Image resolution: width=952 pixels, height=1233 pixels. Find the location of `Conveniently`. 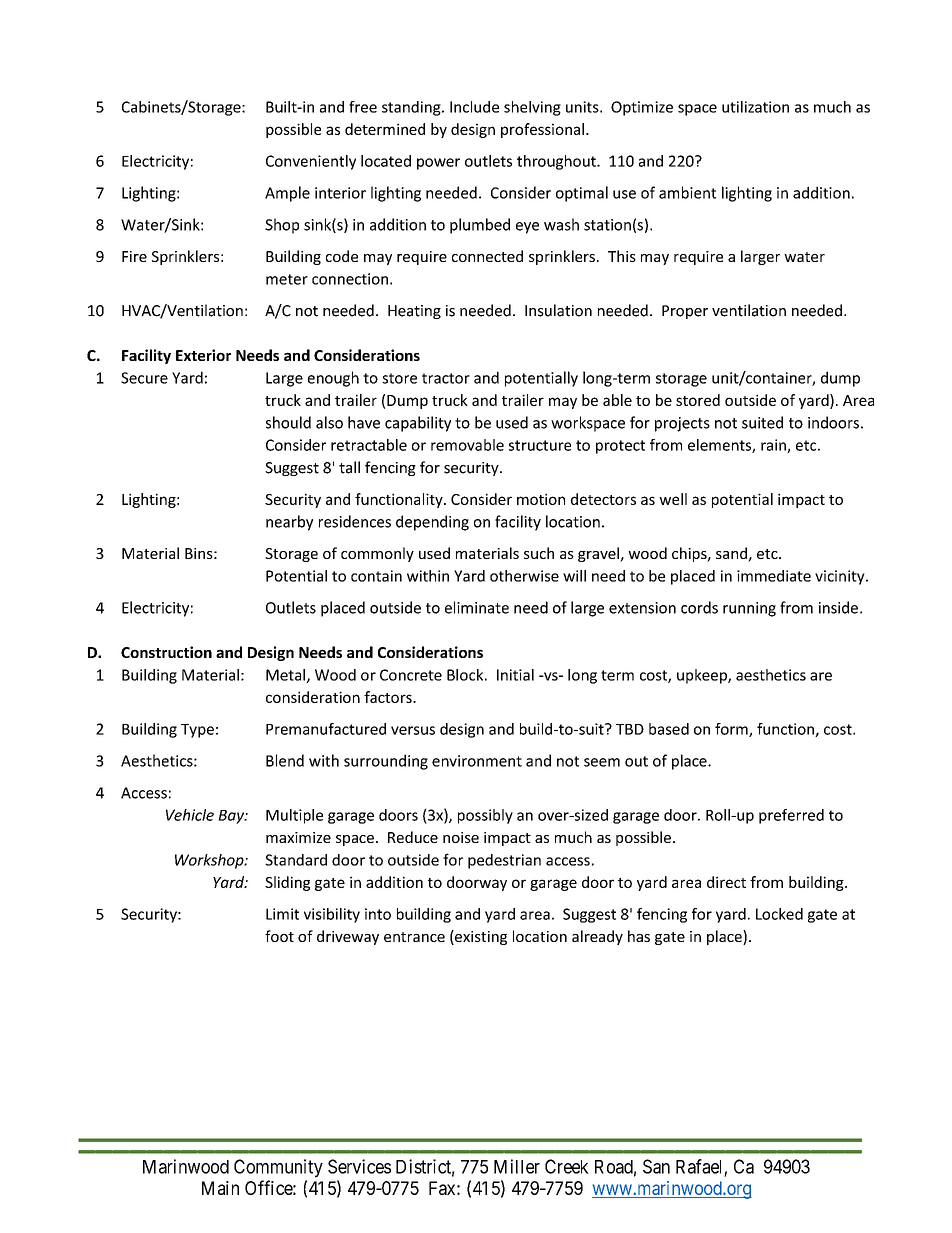

Conveniently is located at coordinates (311, 162).
